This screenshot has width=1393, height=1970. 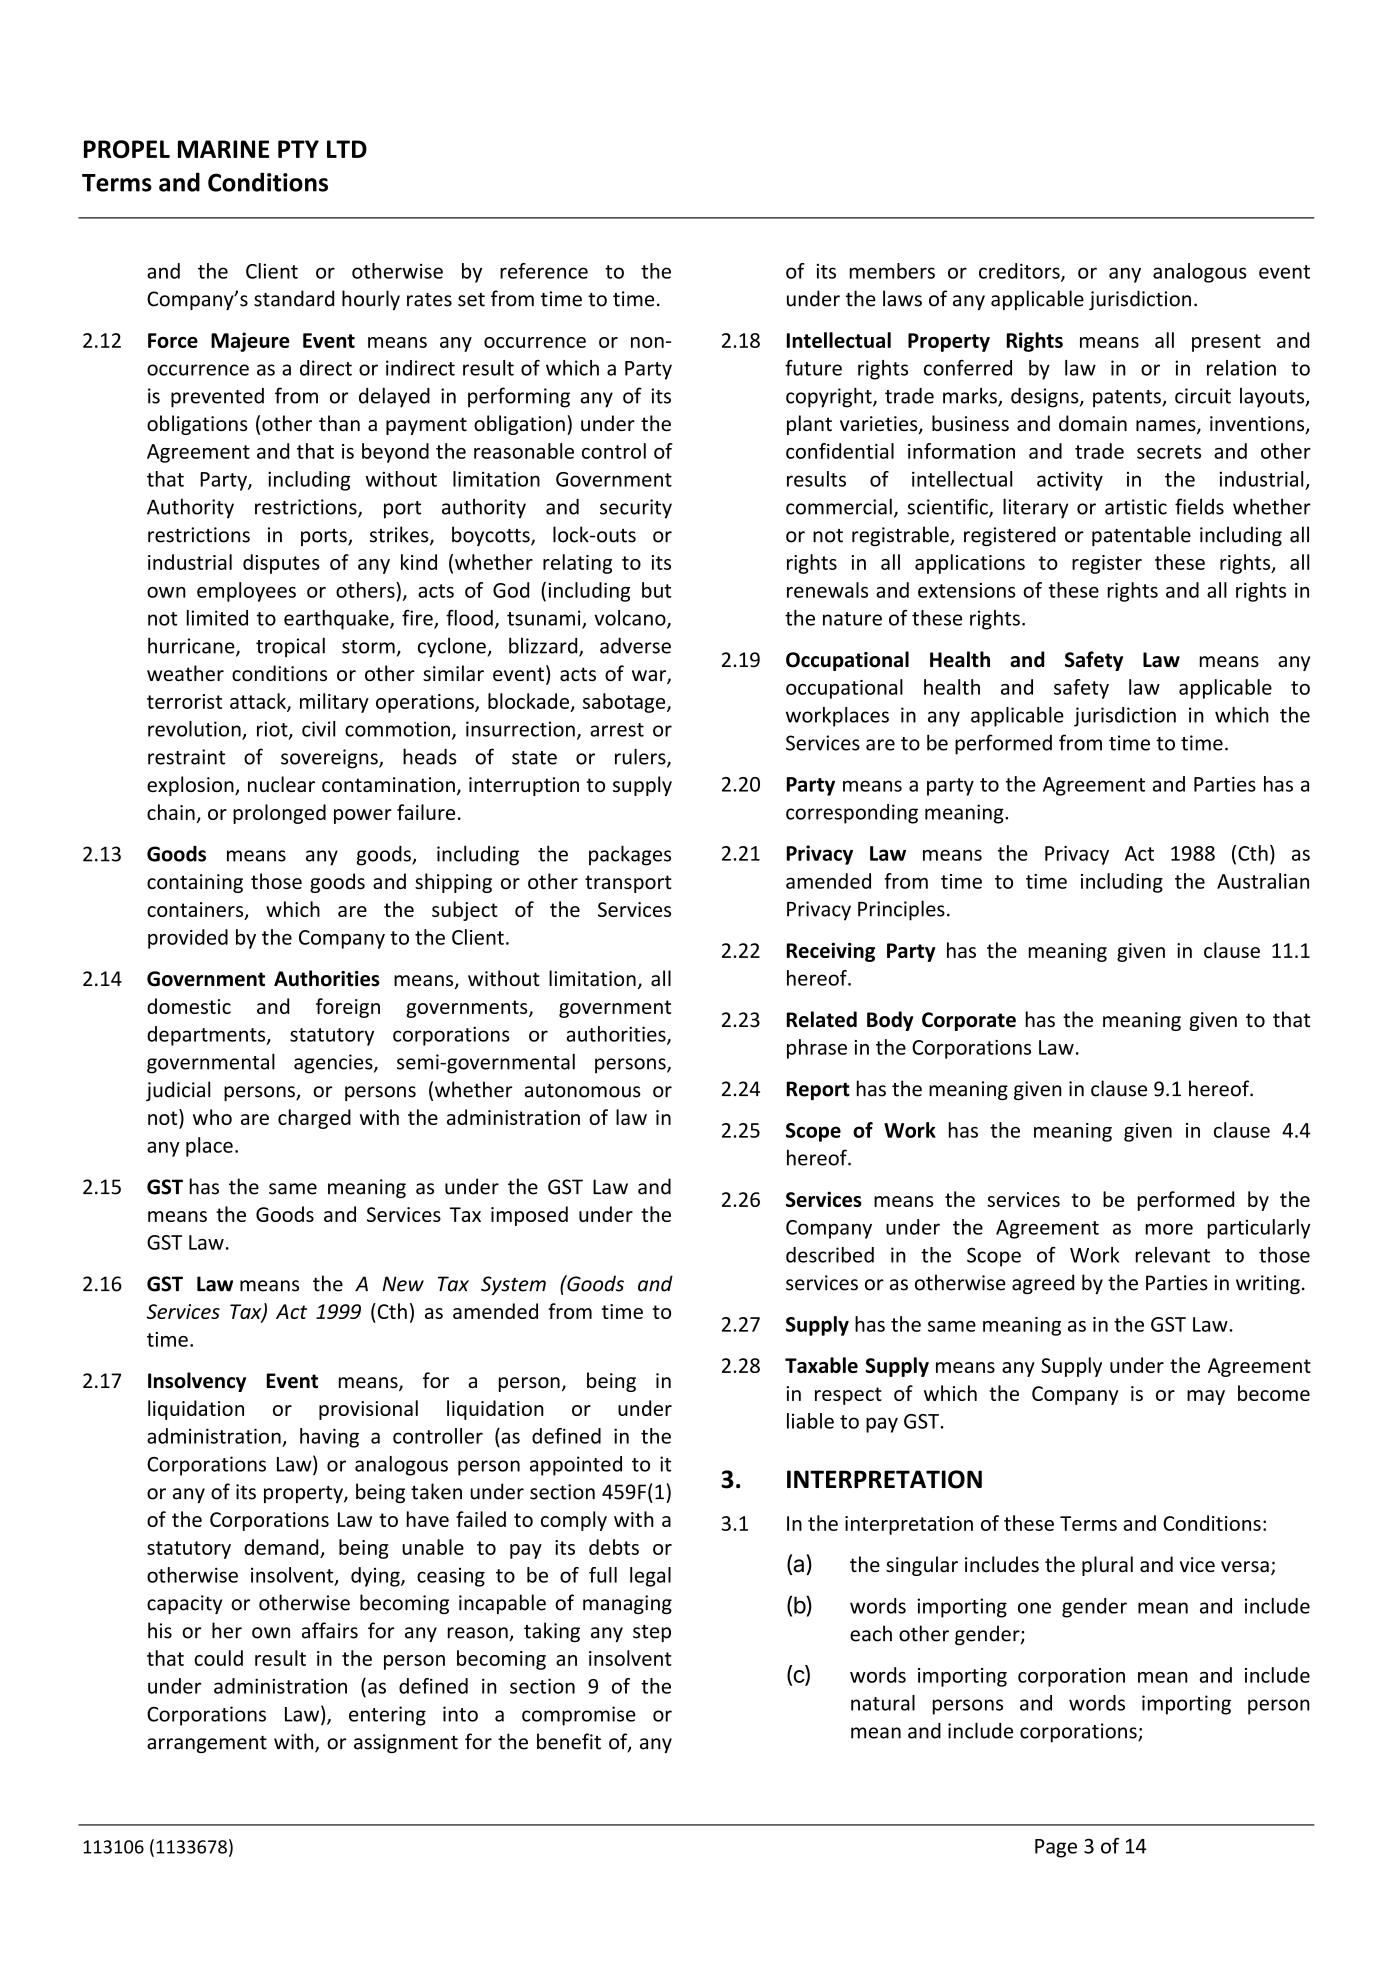 What do you see at coordinates (822, 1019) in the screenshot?
I see `Related` at bounding box center [822, 1019].
